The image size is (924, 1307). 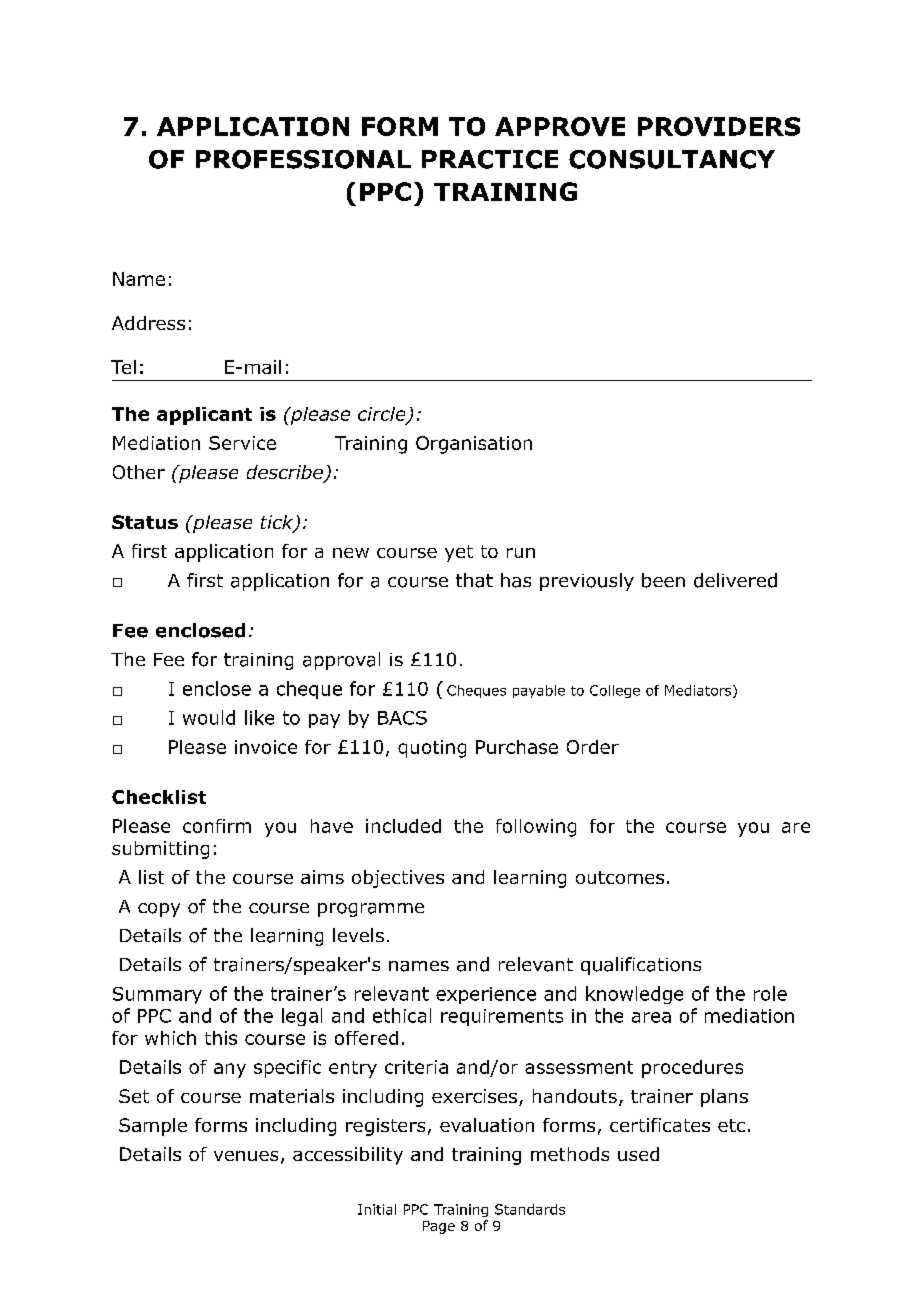 What do you see at coordinates (663, 580) in the screenshot?
I see `been` at bounding box center [663, 580].
